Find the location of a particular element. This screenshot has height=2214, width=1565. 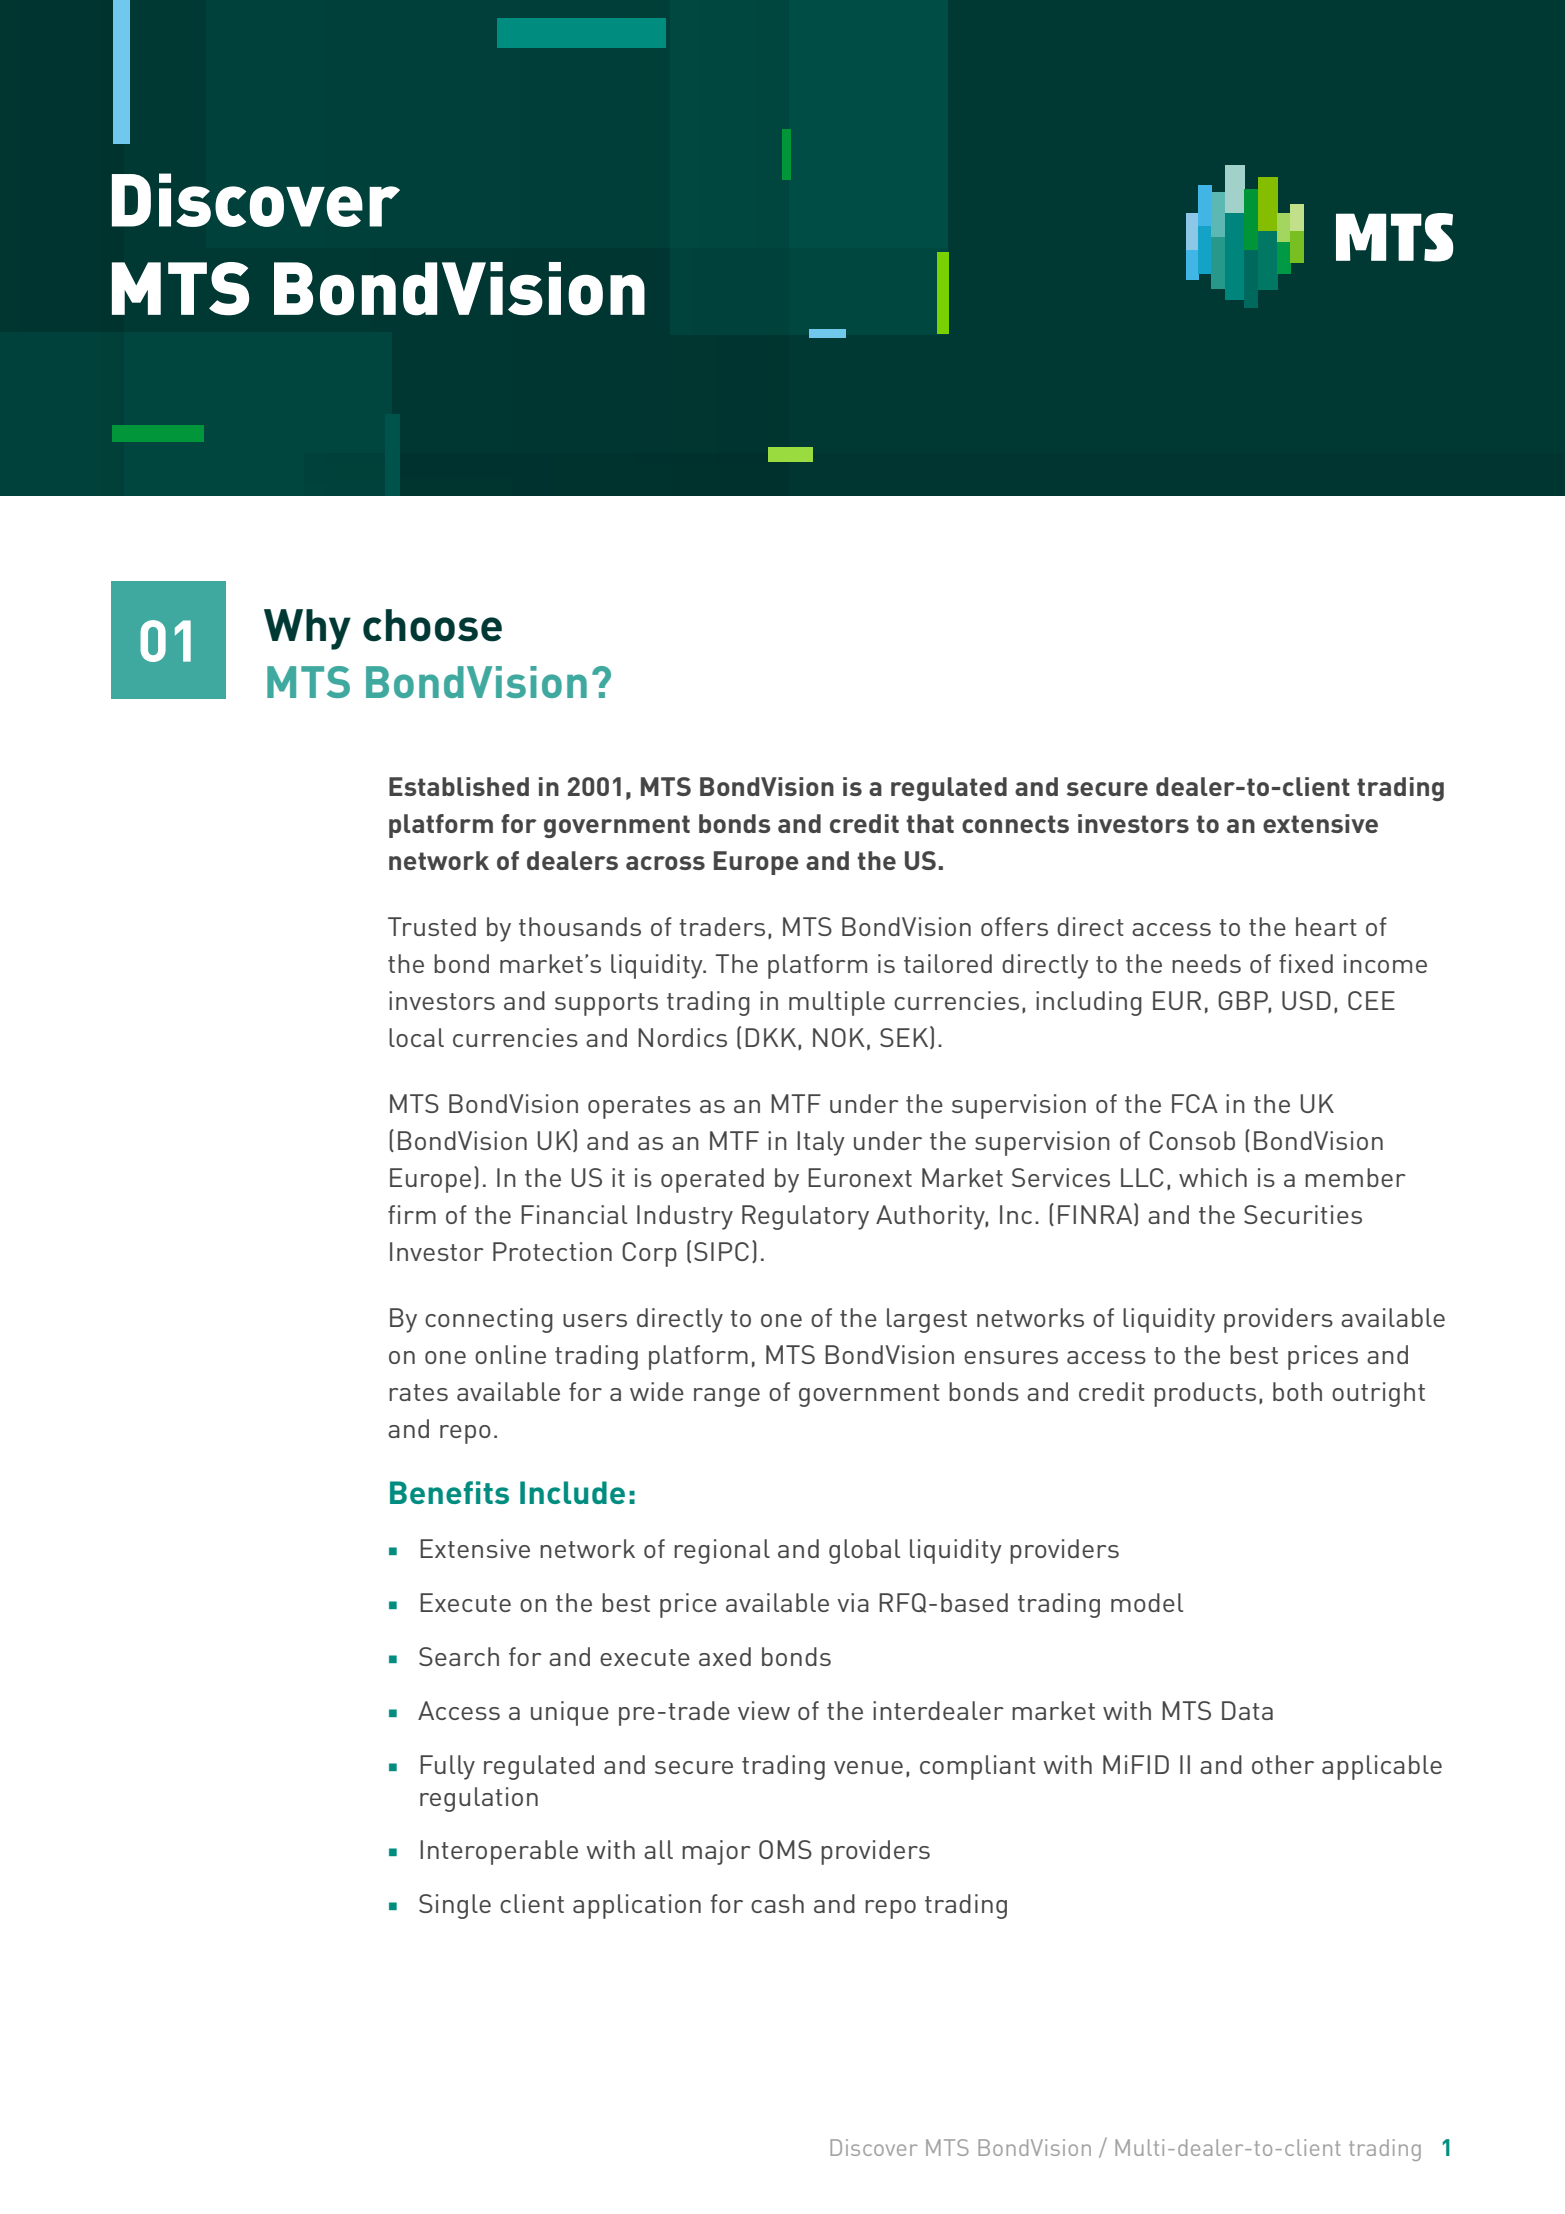

Italy is located at coordinates (821, 1143).
